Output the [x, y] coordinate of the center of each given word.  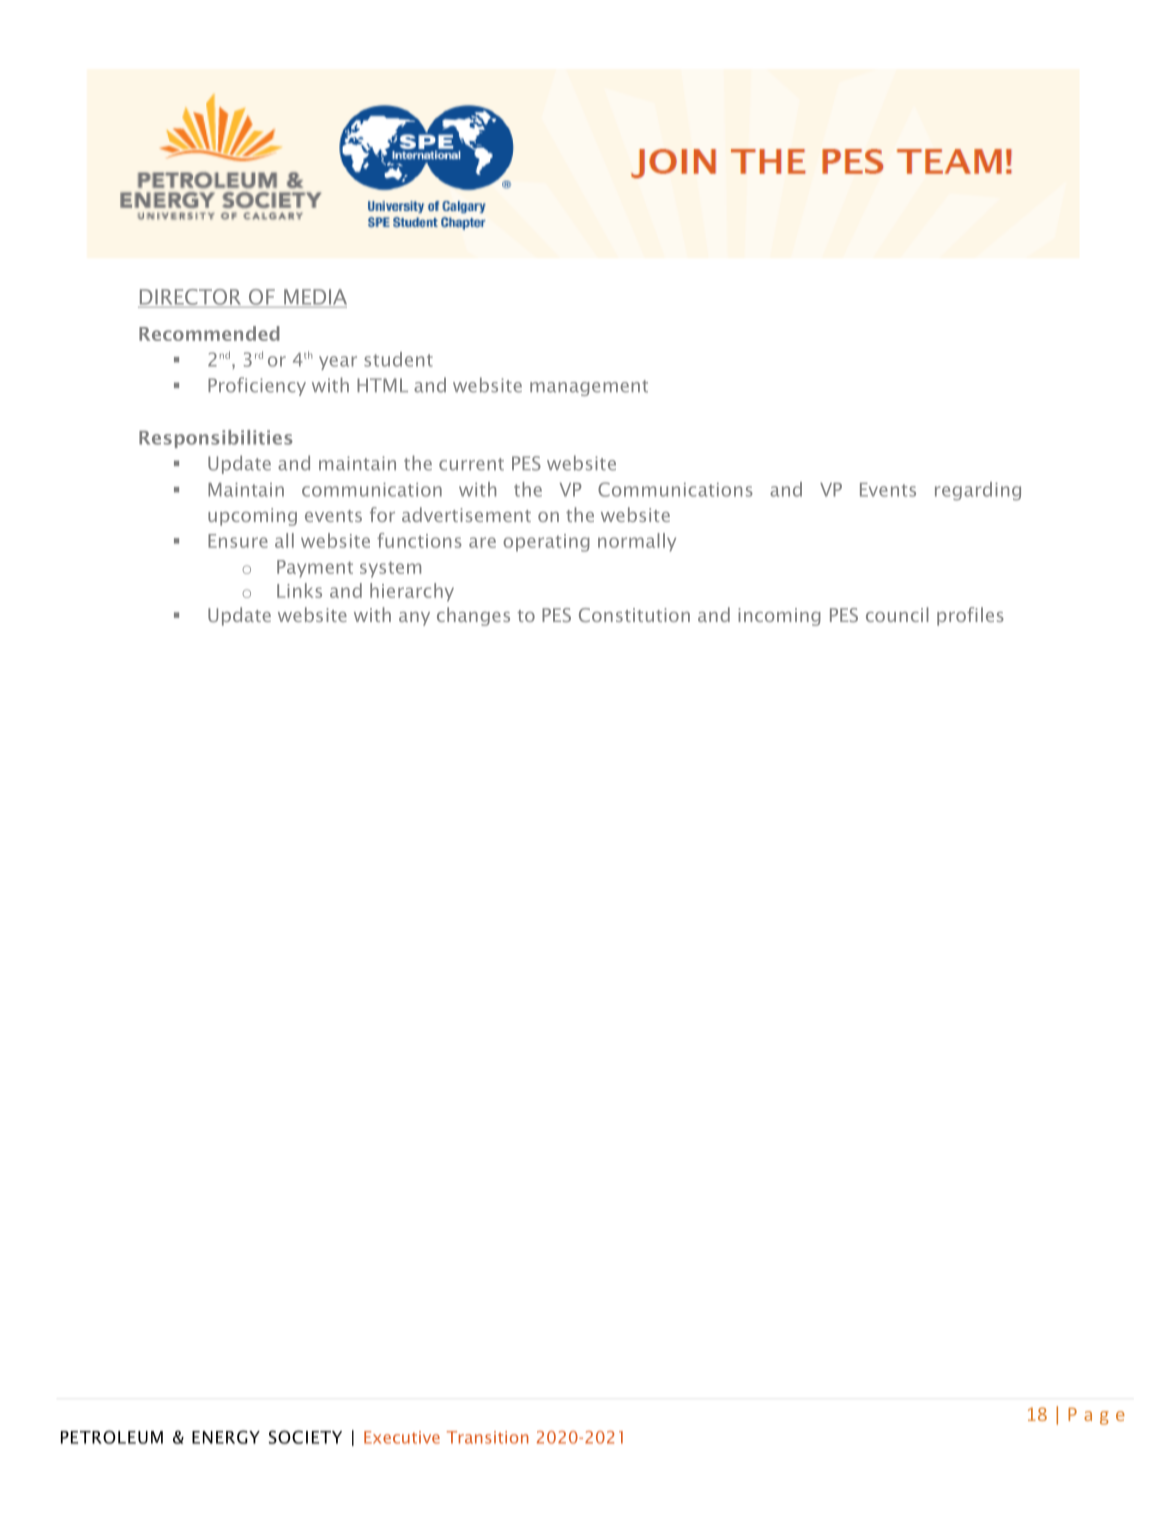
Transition [488, 1437]
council [897, 614]
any [414, 619]
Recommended [209, 333]
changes [473, 616]
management [589, 388]
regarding [978, 491]
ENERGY [226, 1437]
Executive [402, 1437]
